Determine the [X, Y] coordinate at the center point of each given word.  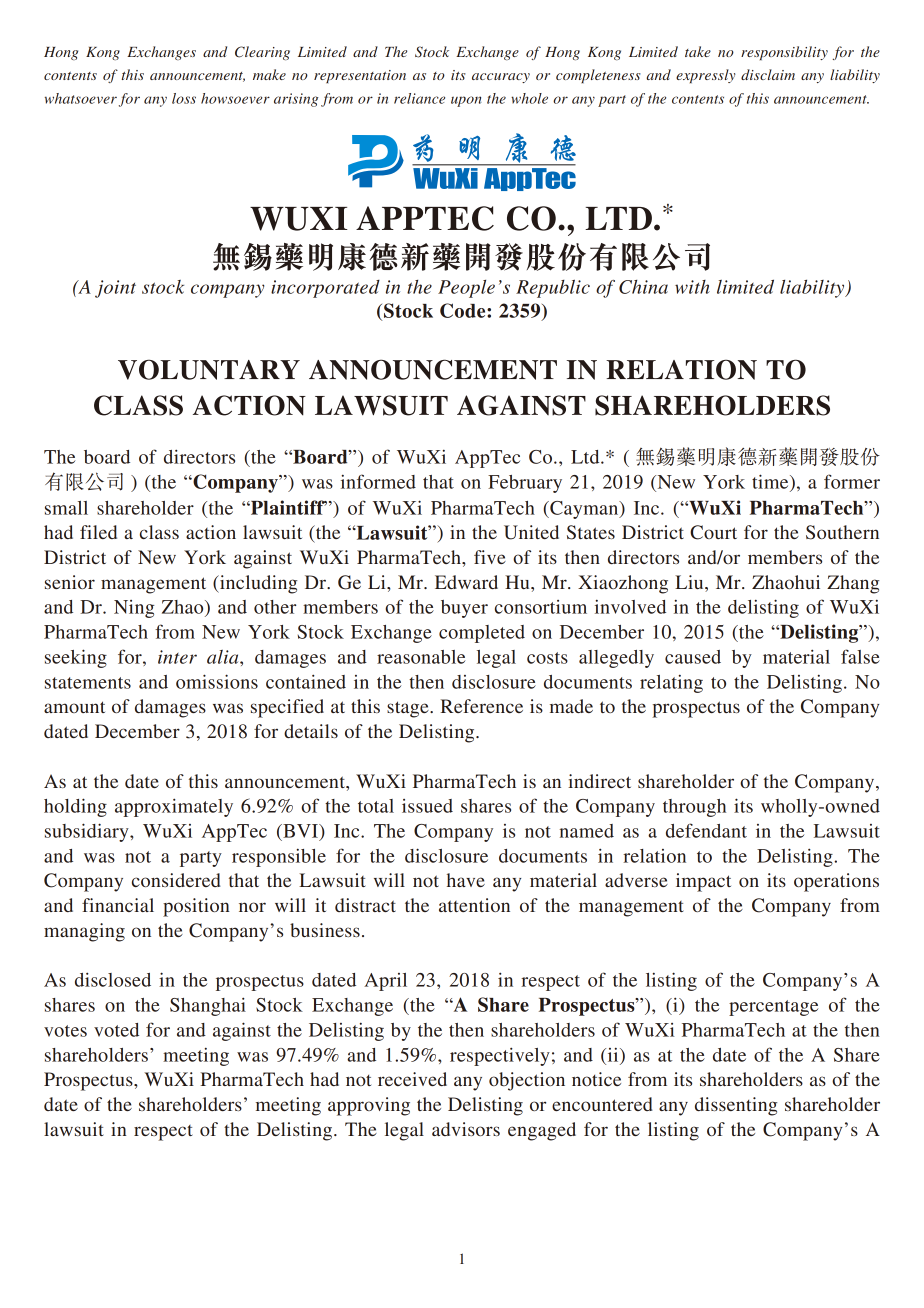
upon [466, 101]
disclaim [768, 74]
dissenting [736, 1106]
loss [184, 98]
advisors [466, 1129]
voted [116, 1030]
